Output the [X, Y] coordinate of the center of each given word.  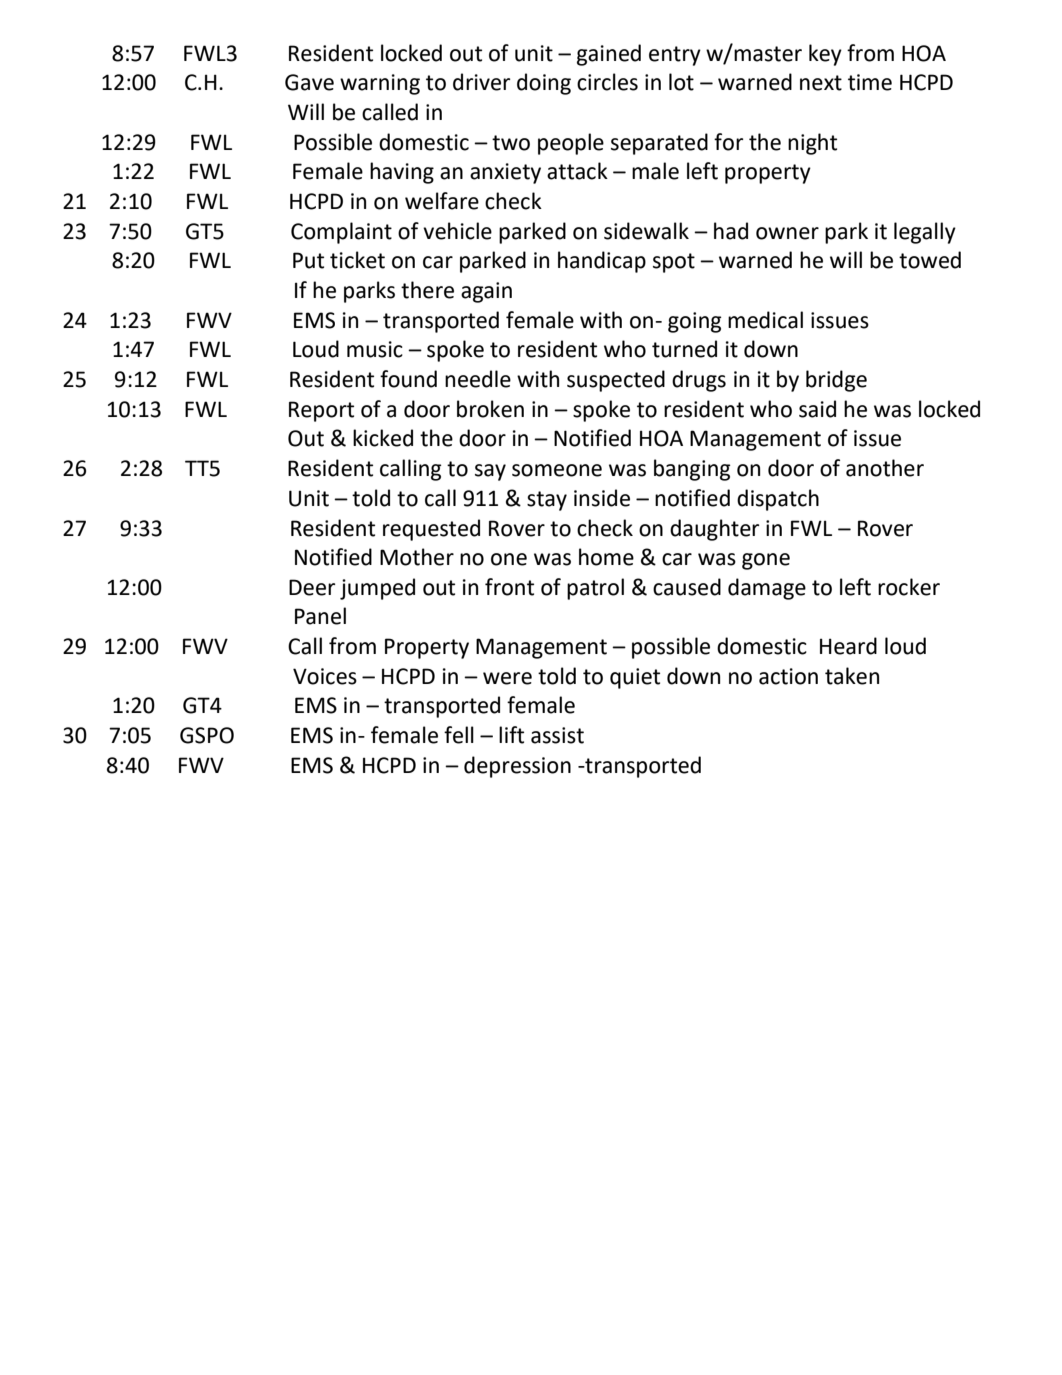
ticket [357, 260]
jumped [377, 589]
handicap [602, 262]
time [870, 82]
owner [787, 233]
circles [607, 82]
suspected [616, 381]
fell [459, 735]
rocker [909, 587]
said [817, 409]
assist [557, 735]
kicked [383, 438]
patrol [595, 589]
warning [380, 84]
